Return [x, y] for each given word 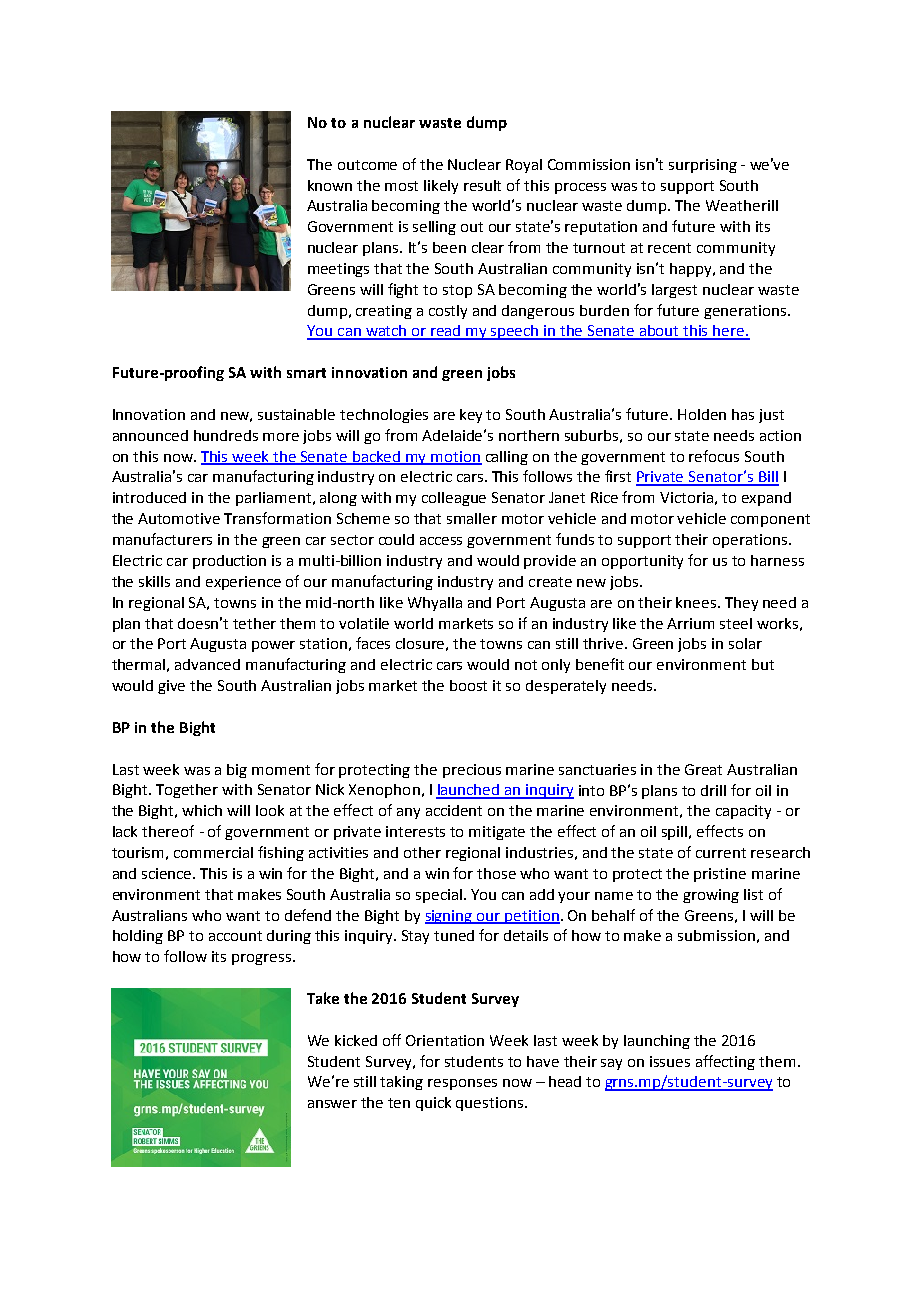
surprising [703, 166]
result [482, 185]
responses [462, 1084]
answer [332, 1104]
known [330, 185]
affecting [725, 1062]
